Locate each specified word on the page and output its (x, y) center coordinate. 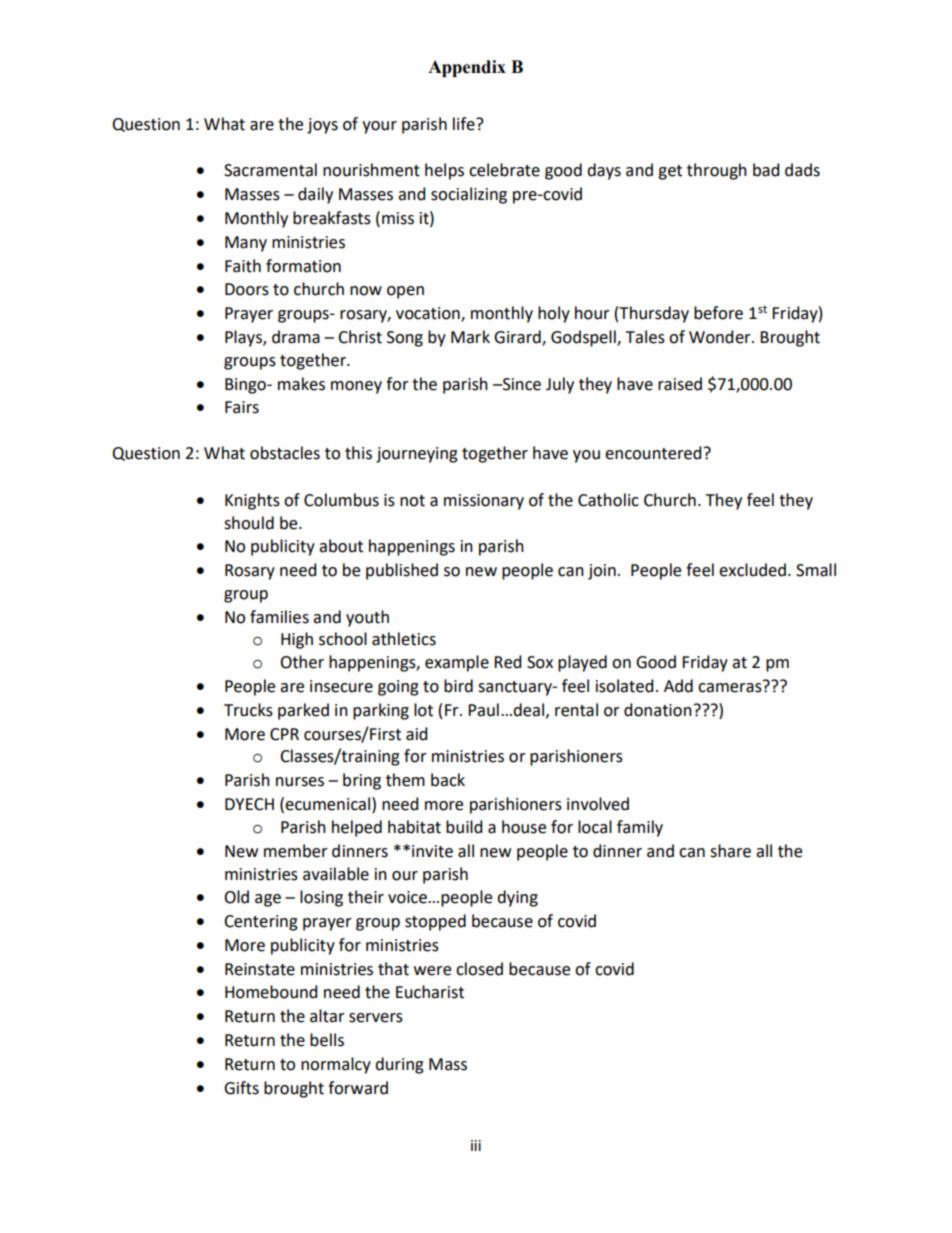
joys (322, 126)
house (524, 827)
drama (296, 337)
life (465, 124)
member (296, 851)
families (279, 617)
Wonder (721, 337)
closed (479, 969)
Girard (518, 338)
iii (476, 1145)
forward (358, 1088)
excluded (752, 570)
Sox (540, 662)
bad (766, 170)
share (730, 851)
